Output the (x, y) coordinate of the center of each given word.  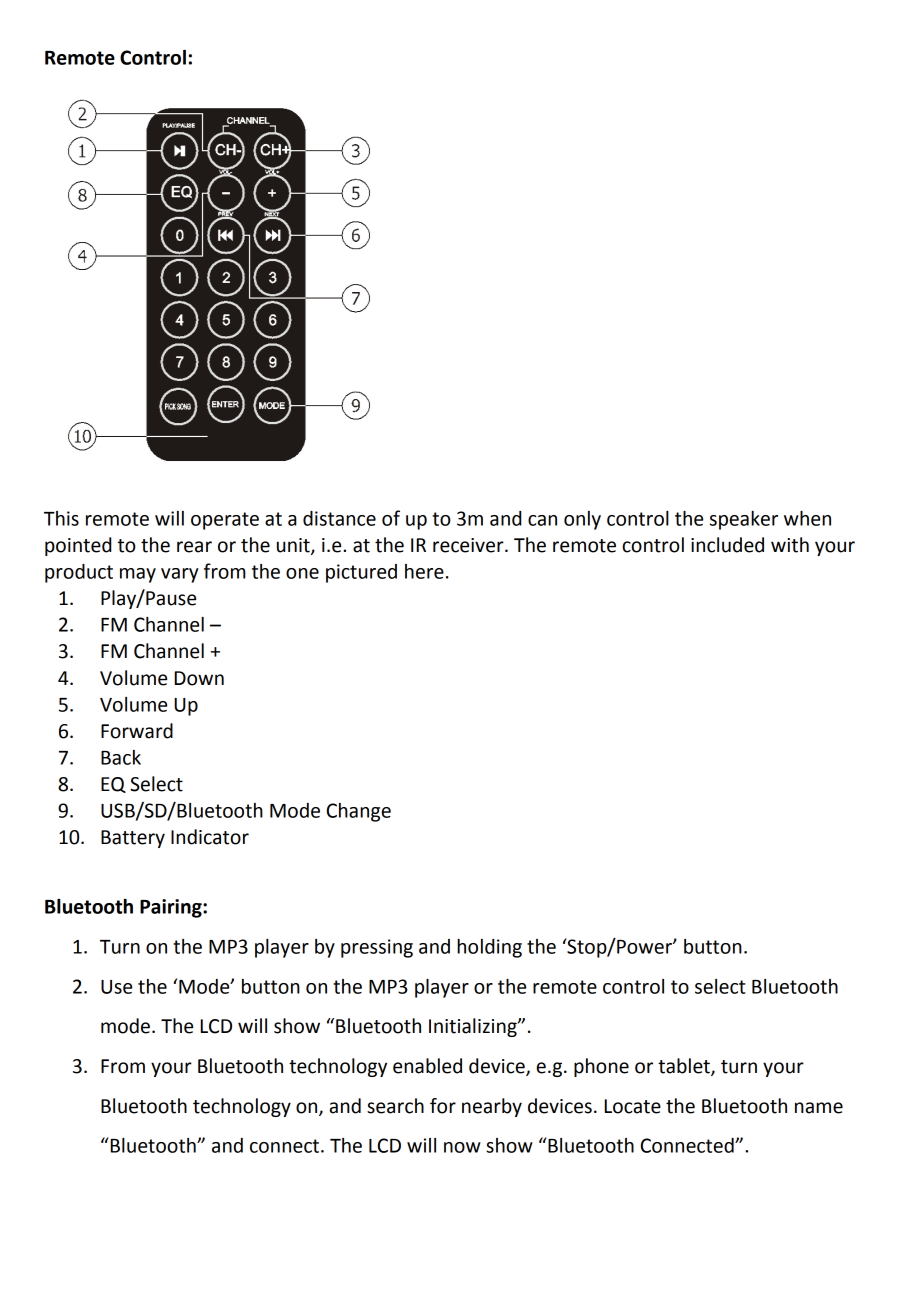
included (727, 545)
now (462, 1147)
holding (489, 948)
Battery (133, 839)
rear (194, 547)
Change (359, 812)
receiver (469, 545)
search (395, 1106)
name (819, 1108)
